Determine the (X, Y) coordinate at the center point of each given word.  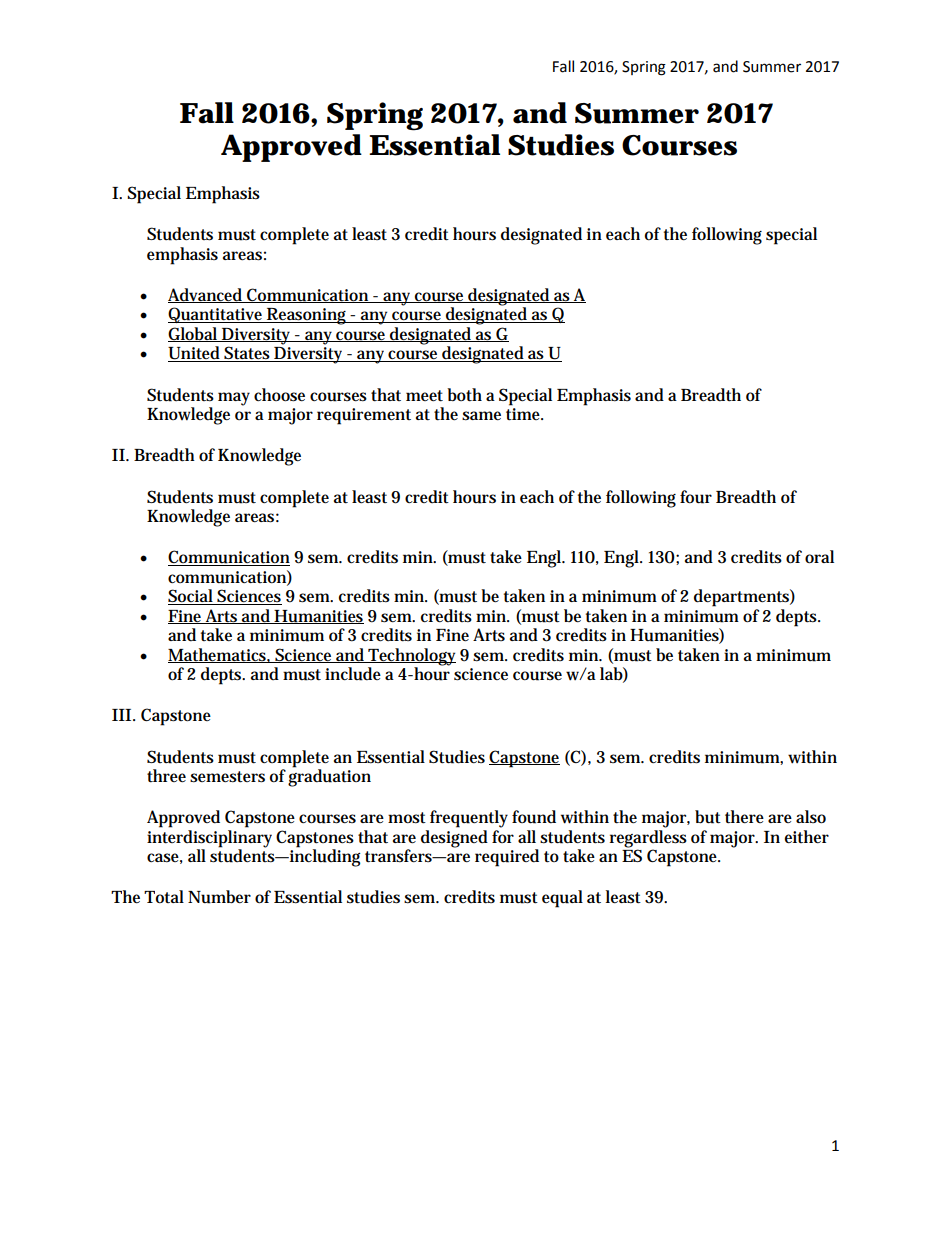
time (524, 414)
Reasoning (307, 316)
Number (219, 897)
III (121, 715)
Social (191, 597)
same (481, 416)
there (744, 817)
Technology (411, 657)
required (507, 858)
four (696, 497)
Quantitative (216, 315)
